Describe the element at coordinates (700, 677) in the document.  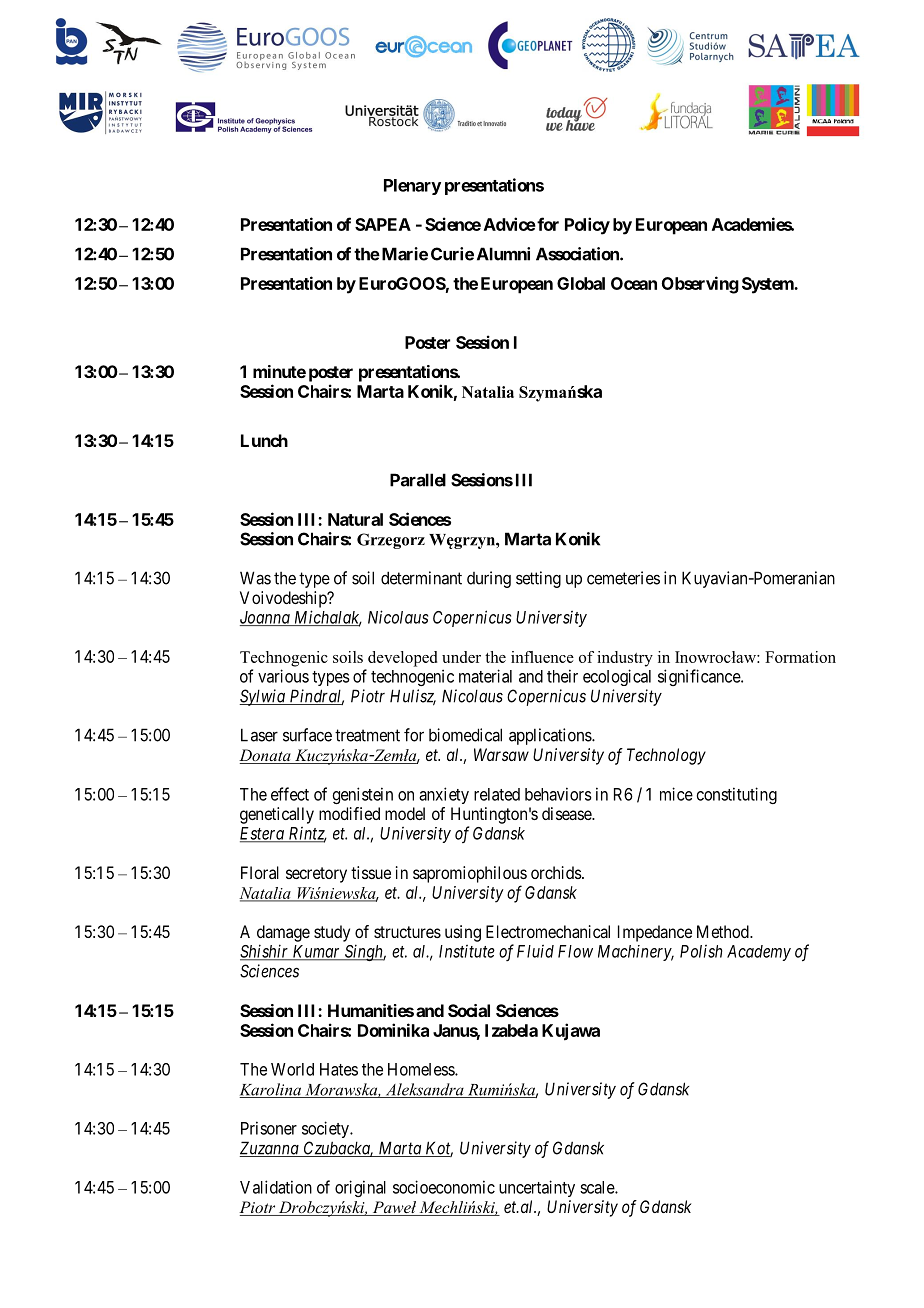
I see `significance` at that location.
